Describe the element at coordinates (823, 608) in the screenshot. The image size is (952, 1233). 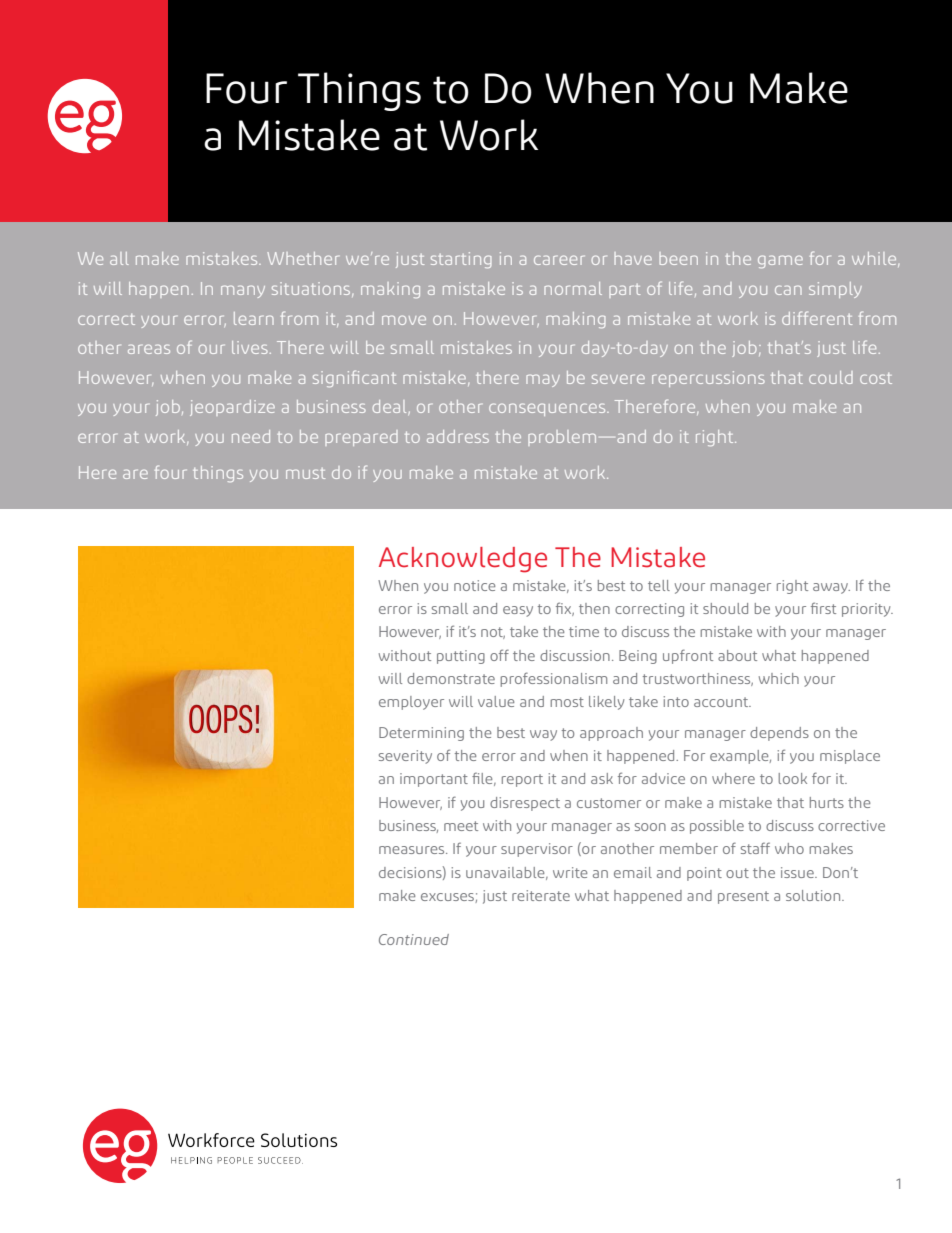
I see `first` at that location.
